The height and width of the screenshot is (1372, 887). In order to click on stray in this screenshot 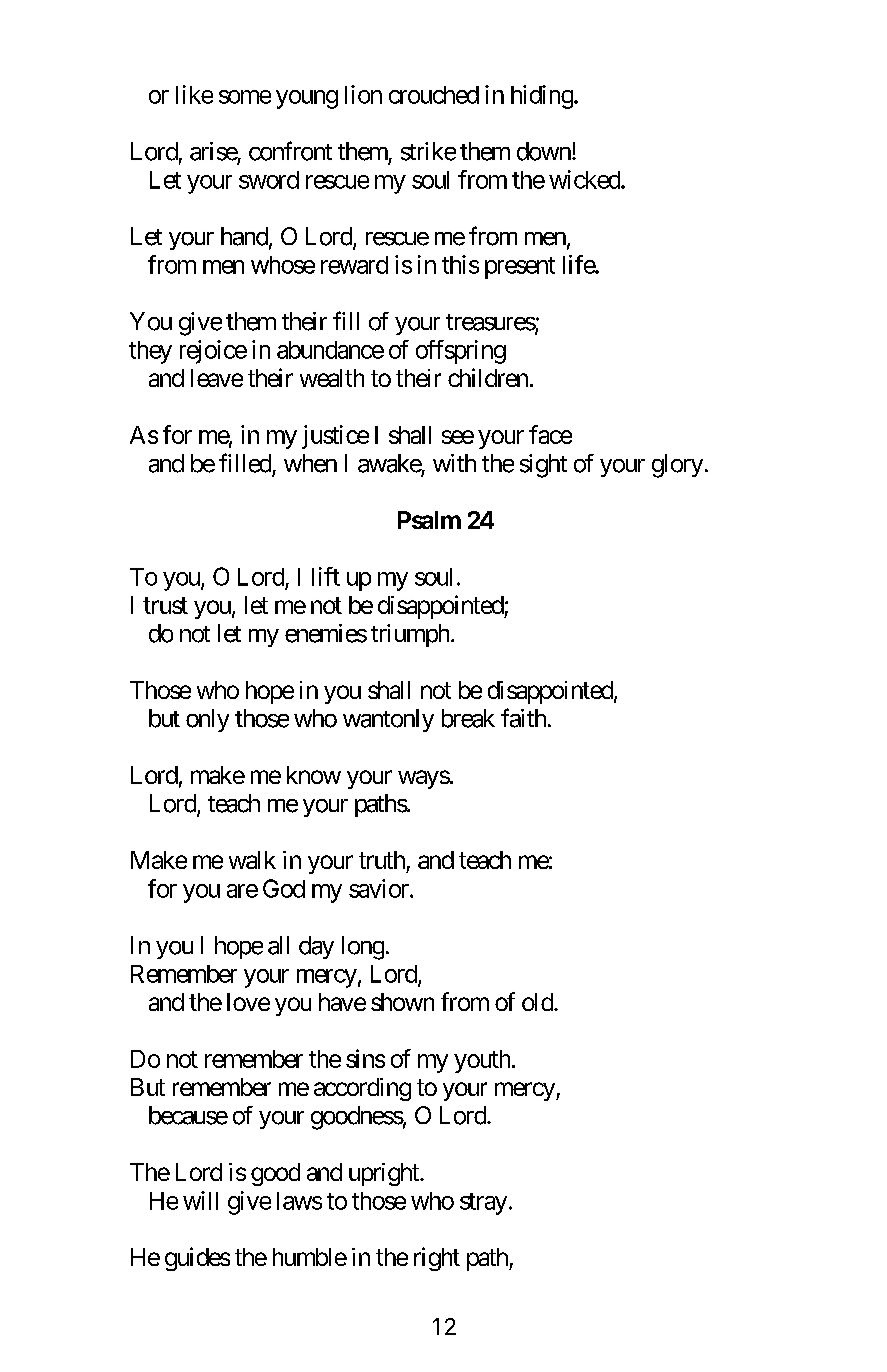, I will do `click(483, 1204)`.
